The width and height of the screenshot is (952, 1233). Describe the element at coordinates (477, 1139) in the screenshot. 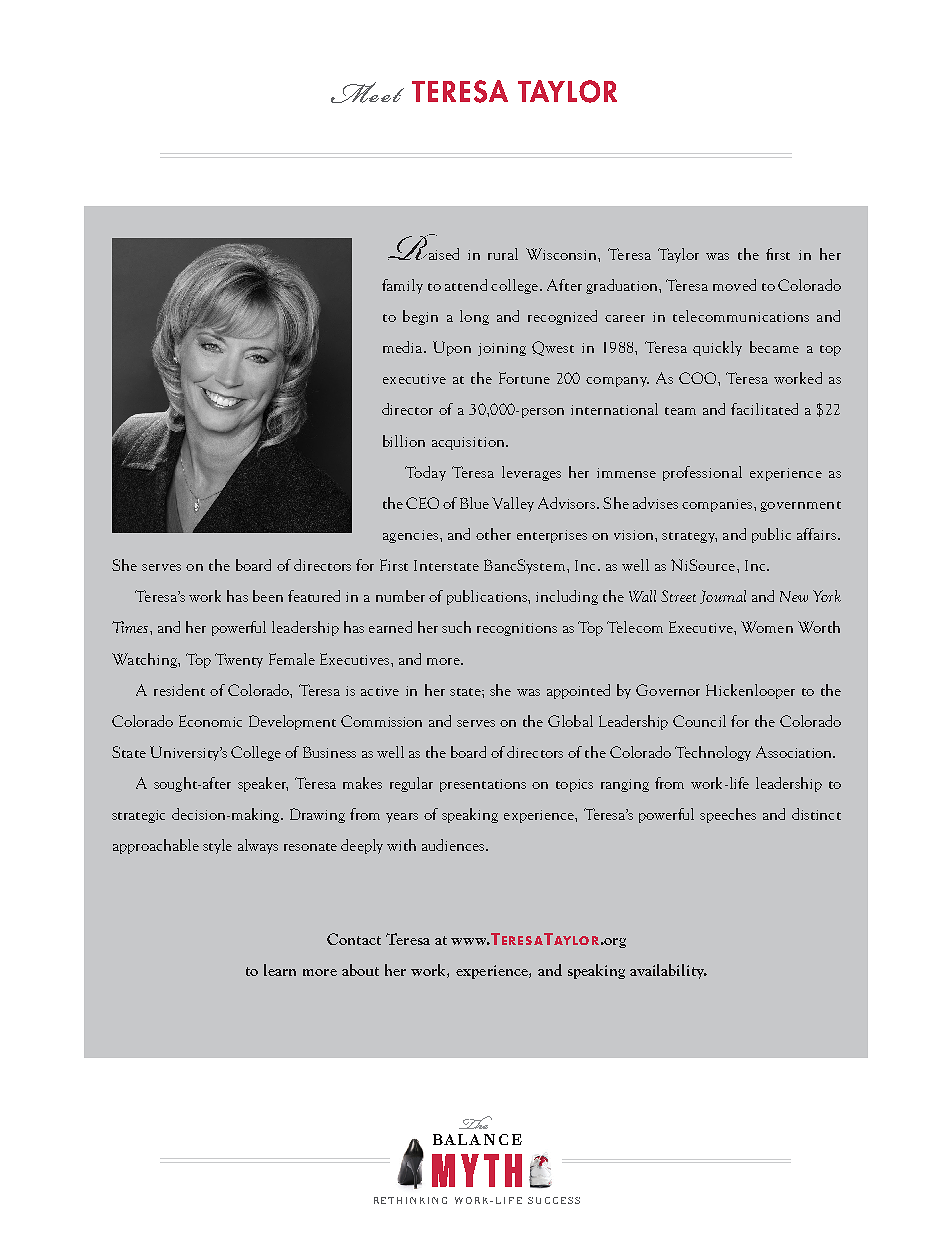

I see `balance` at that location.
